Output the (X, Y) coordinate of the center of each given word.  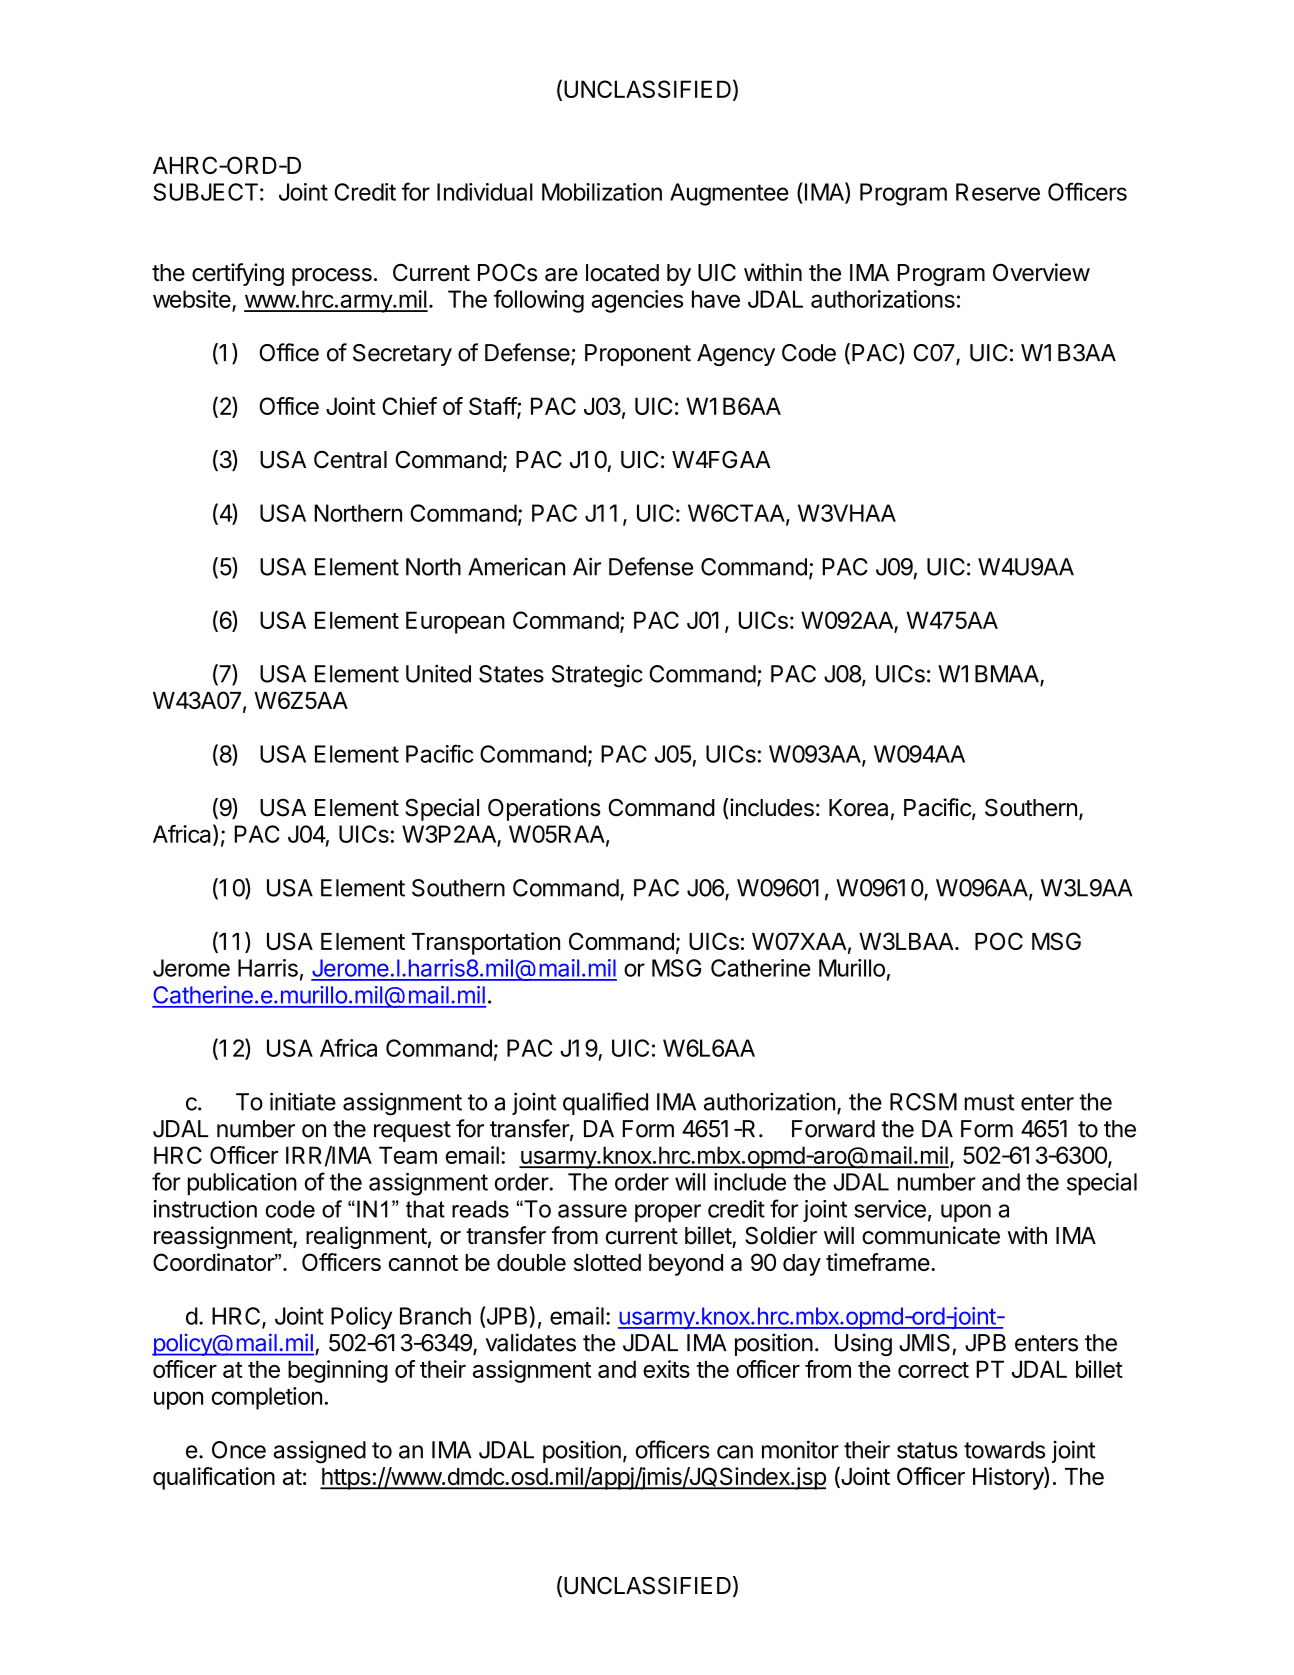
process (332, 277)
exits (666, 1369)
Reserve (998, 192)
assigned (319, 1452)
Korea (858, 808)
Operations (544, 809)
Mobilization (602, 192)
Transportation (486, 943)
